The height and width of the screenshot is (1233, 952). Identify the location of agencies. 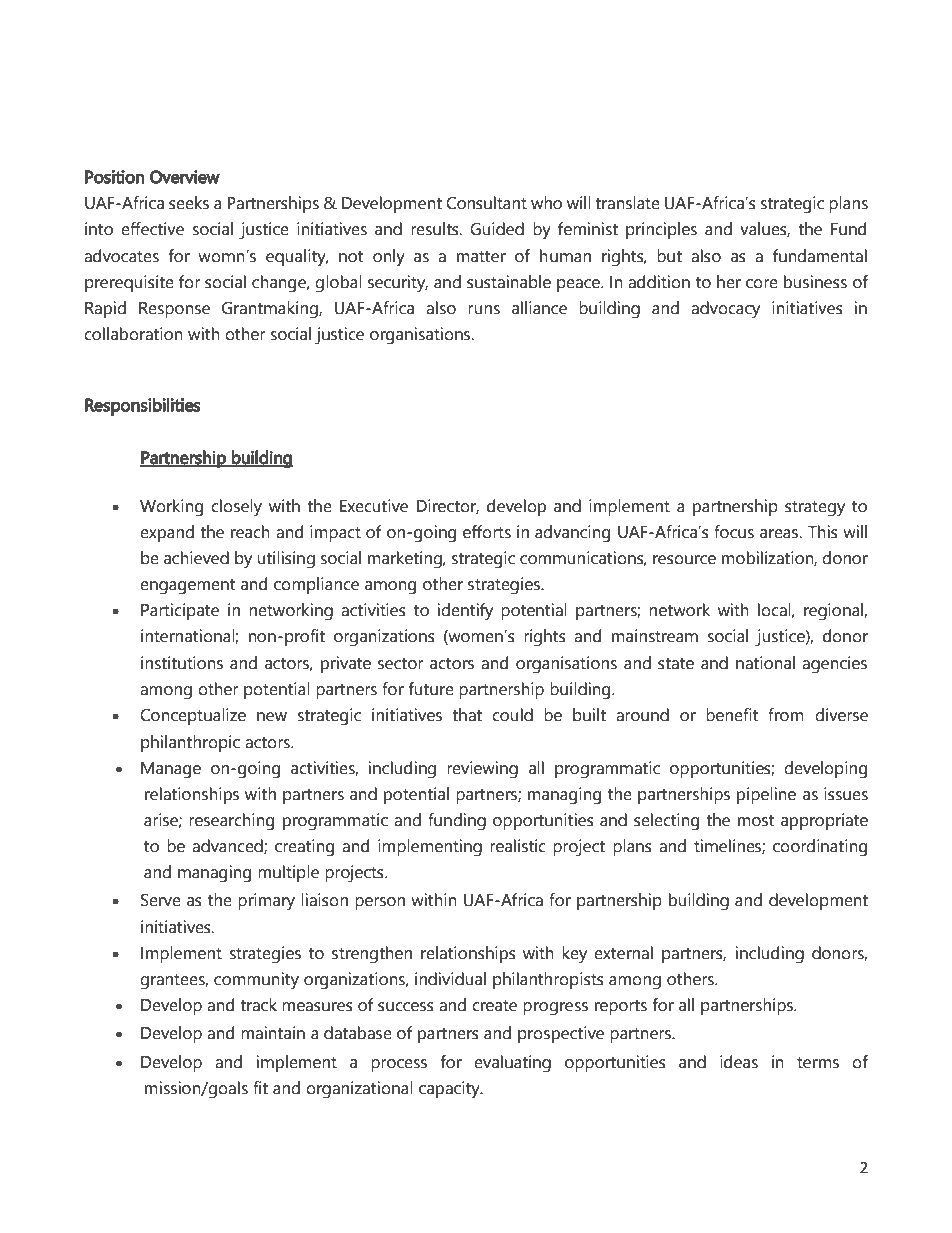
(834, 665).
